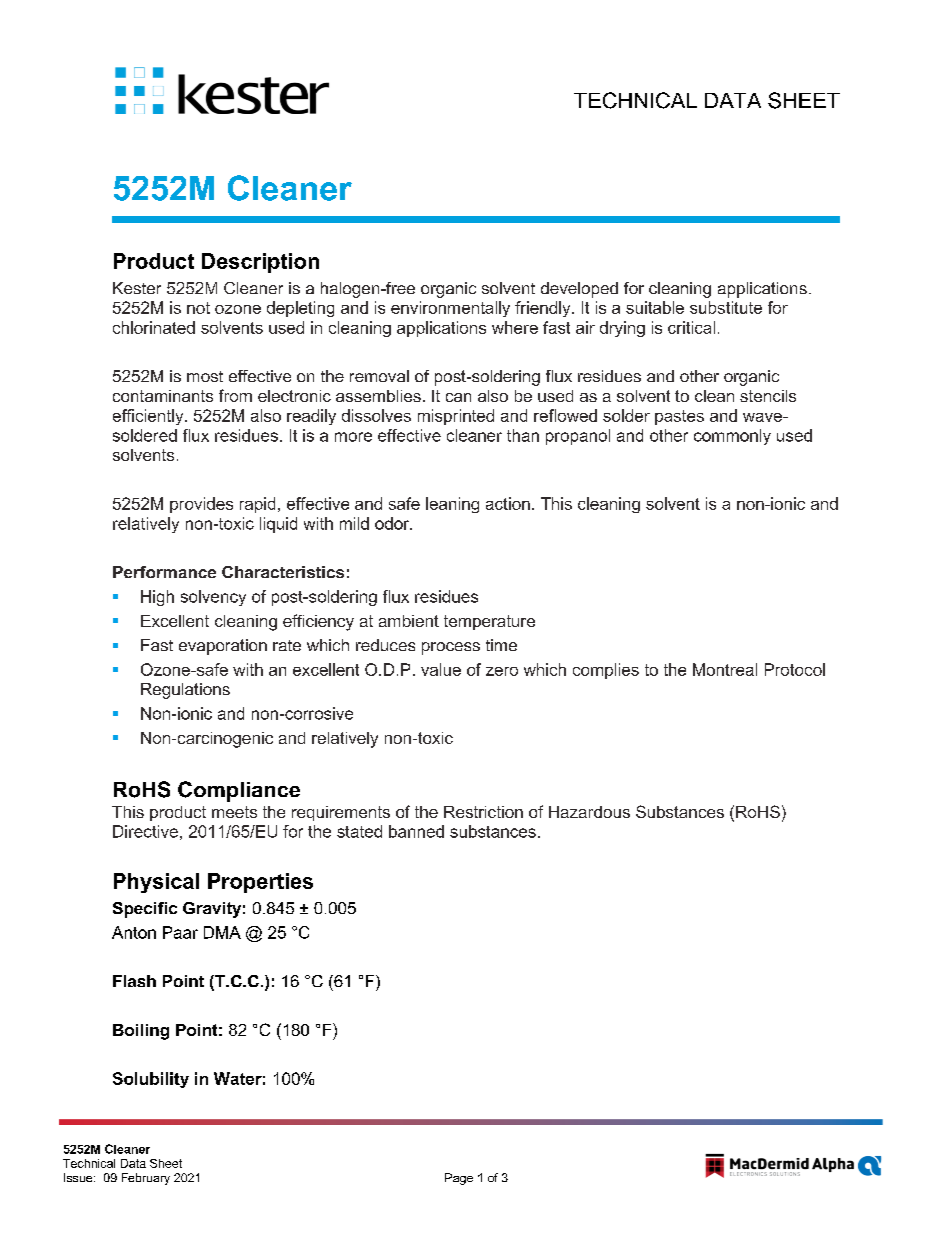 This screenshot has height=1233, width=952. What do you see at coordinates (146, 1179) in the screenshot?
I see `February` at bounding box center [146, 1179].
